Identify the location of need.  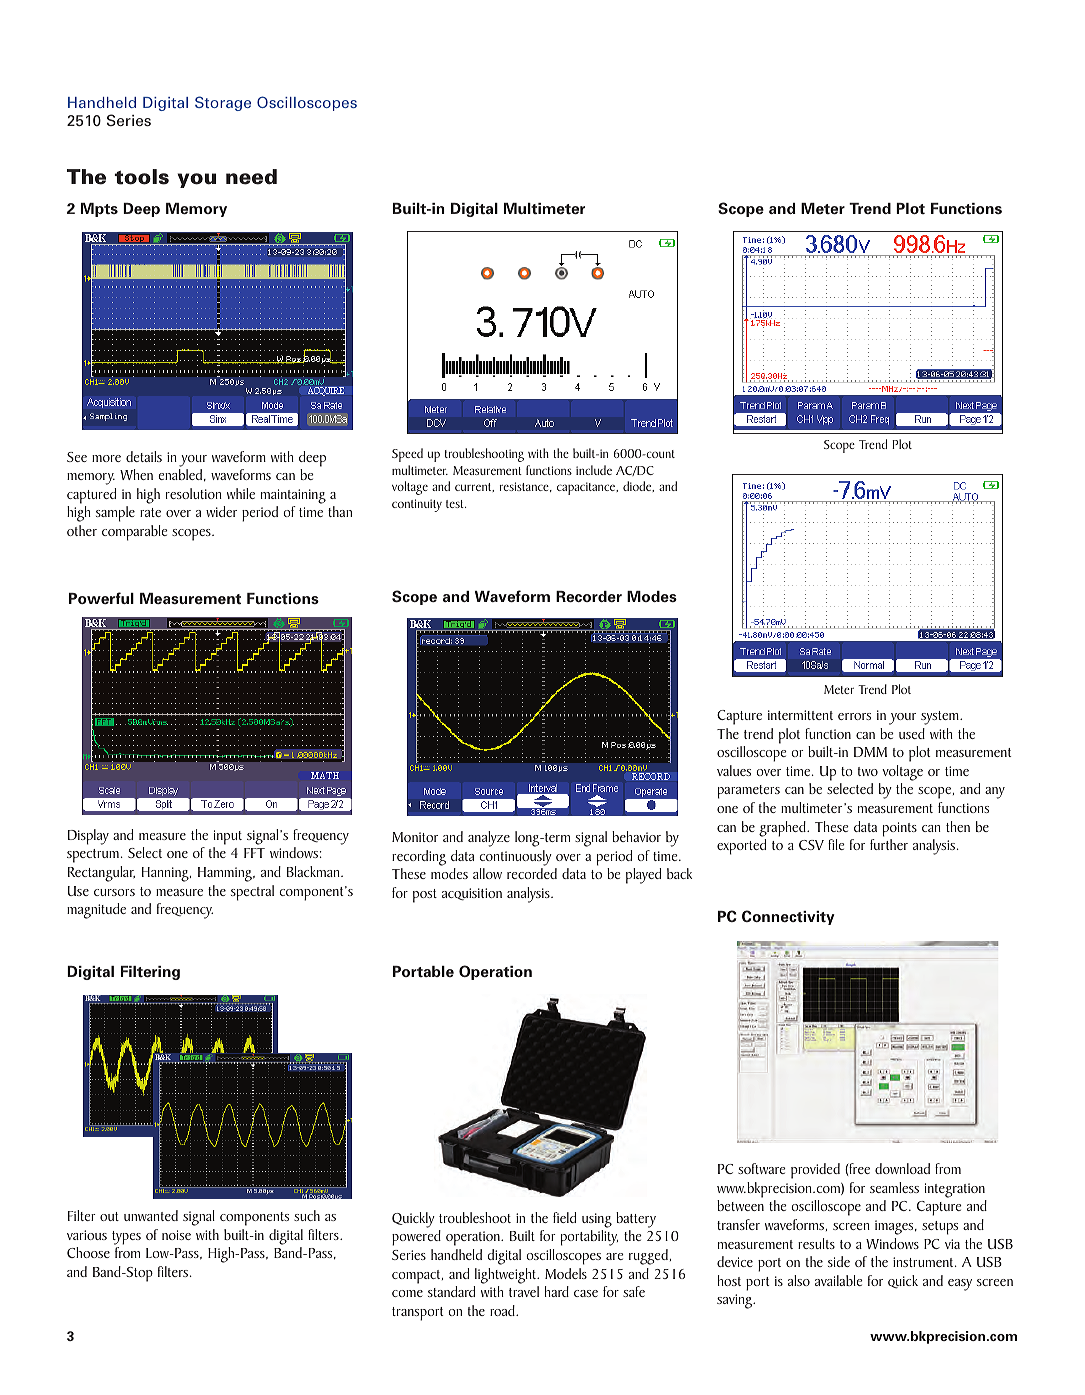
(251, 177).
